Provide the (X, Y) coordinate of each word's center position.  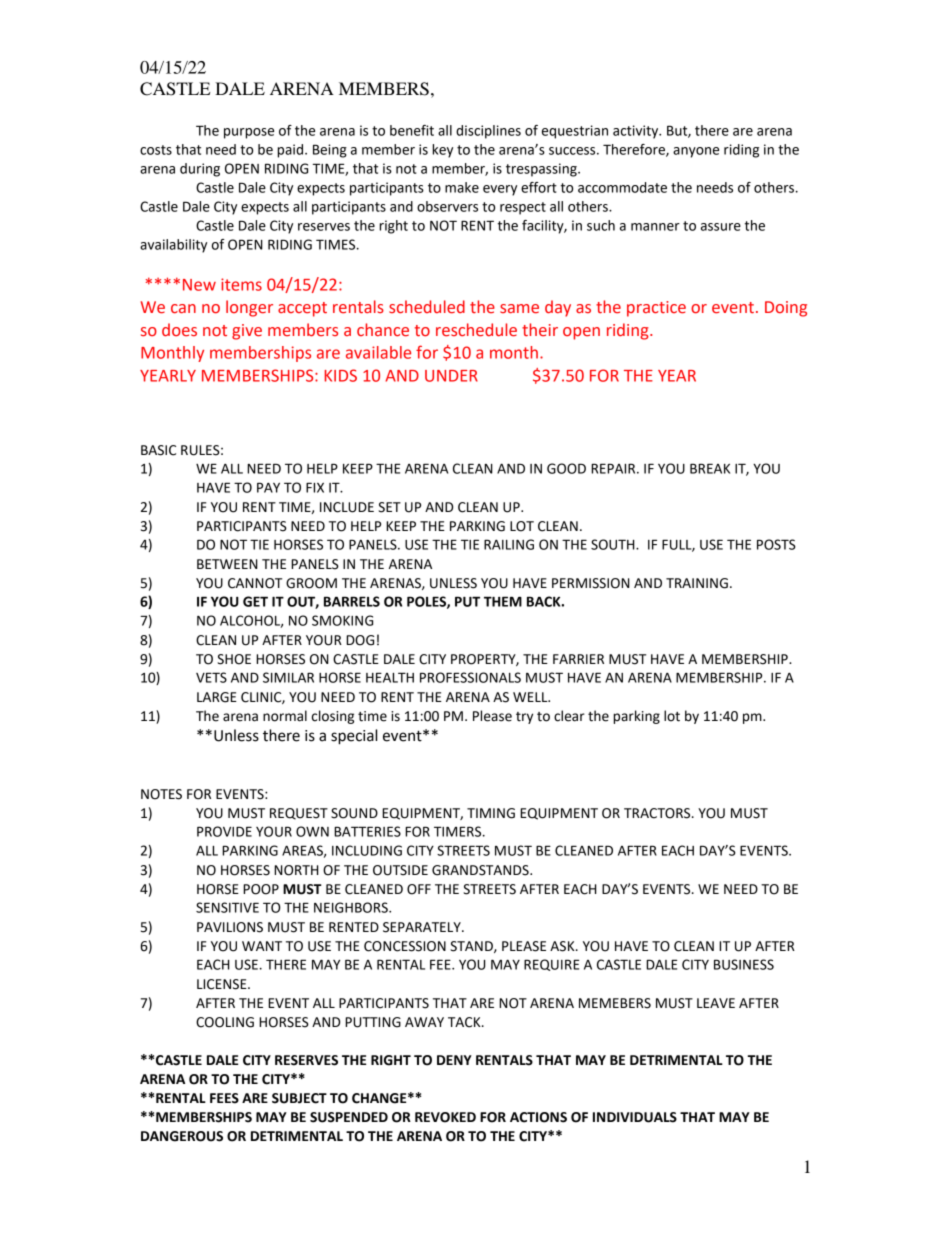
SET (389, 507)
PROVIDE (224, 831)
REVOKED (445, 1117)
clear (569, 716)
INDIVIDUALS (635, 1117)
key (442, 151)
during (200, 170)
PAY (268, 487)
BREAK (710, 468)
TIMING (491, 813)
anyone (696, 152)
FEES (224, 1098)
